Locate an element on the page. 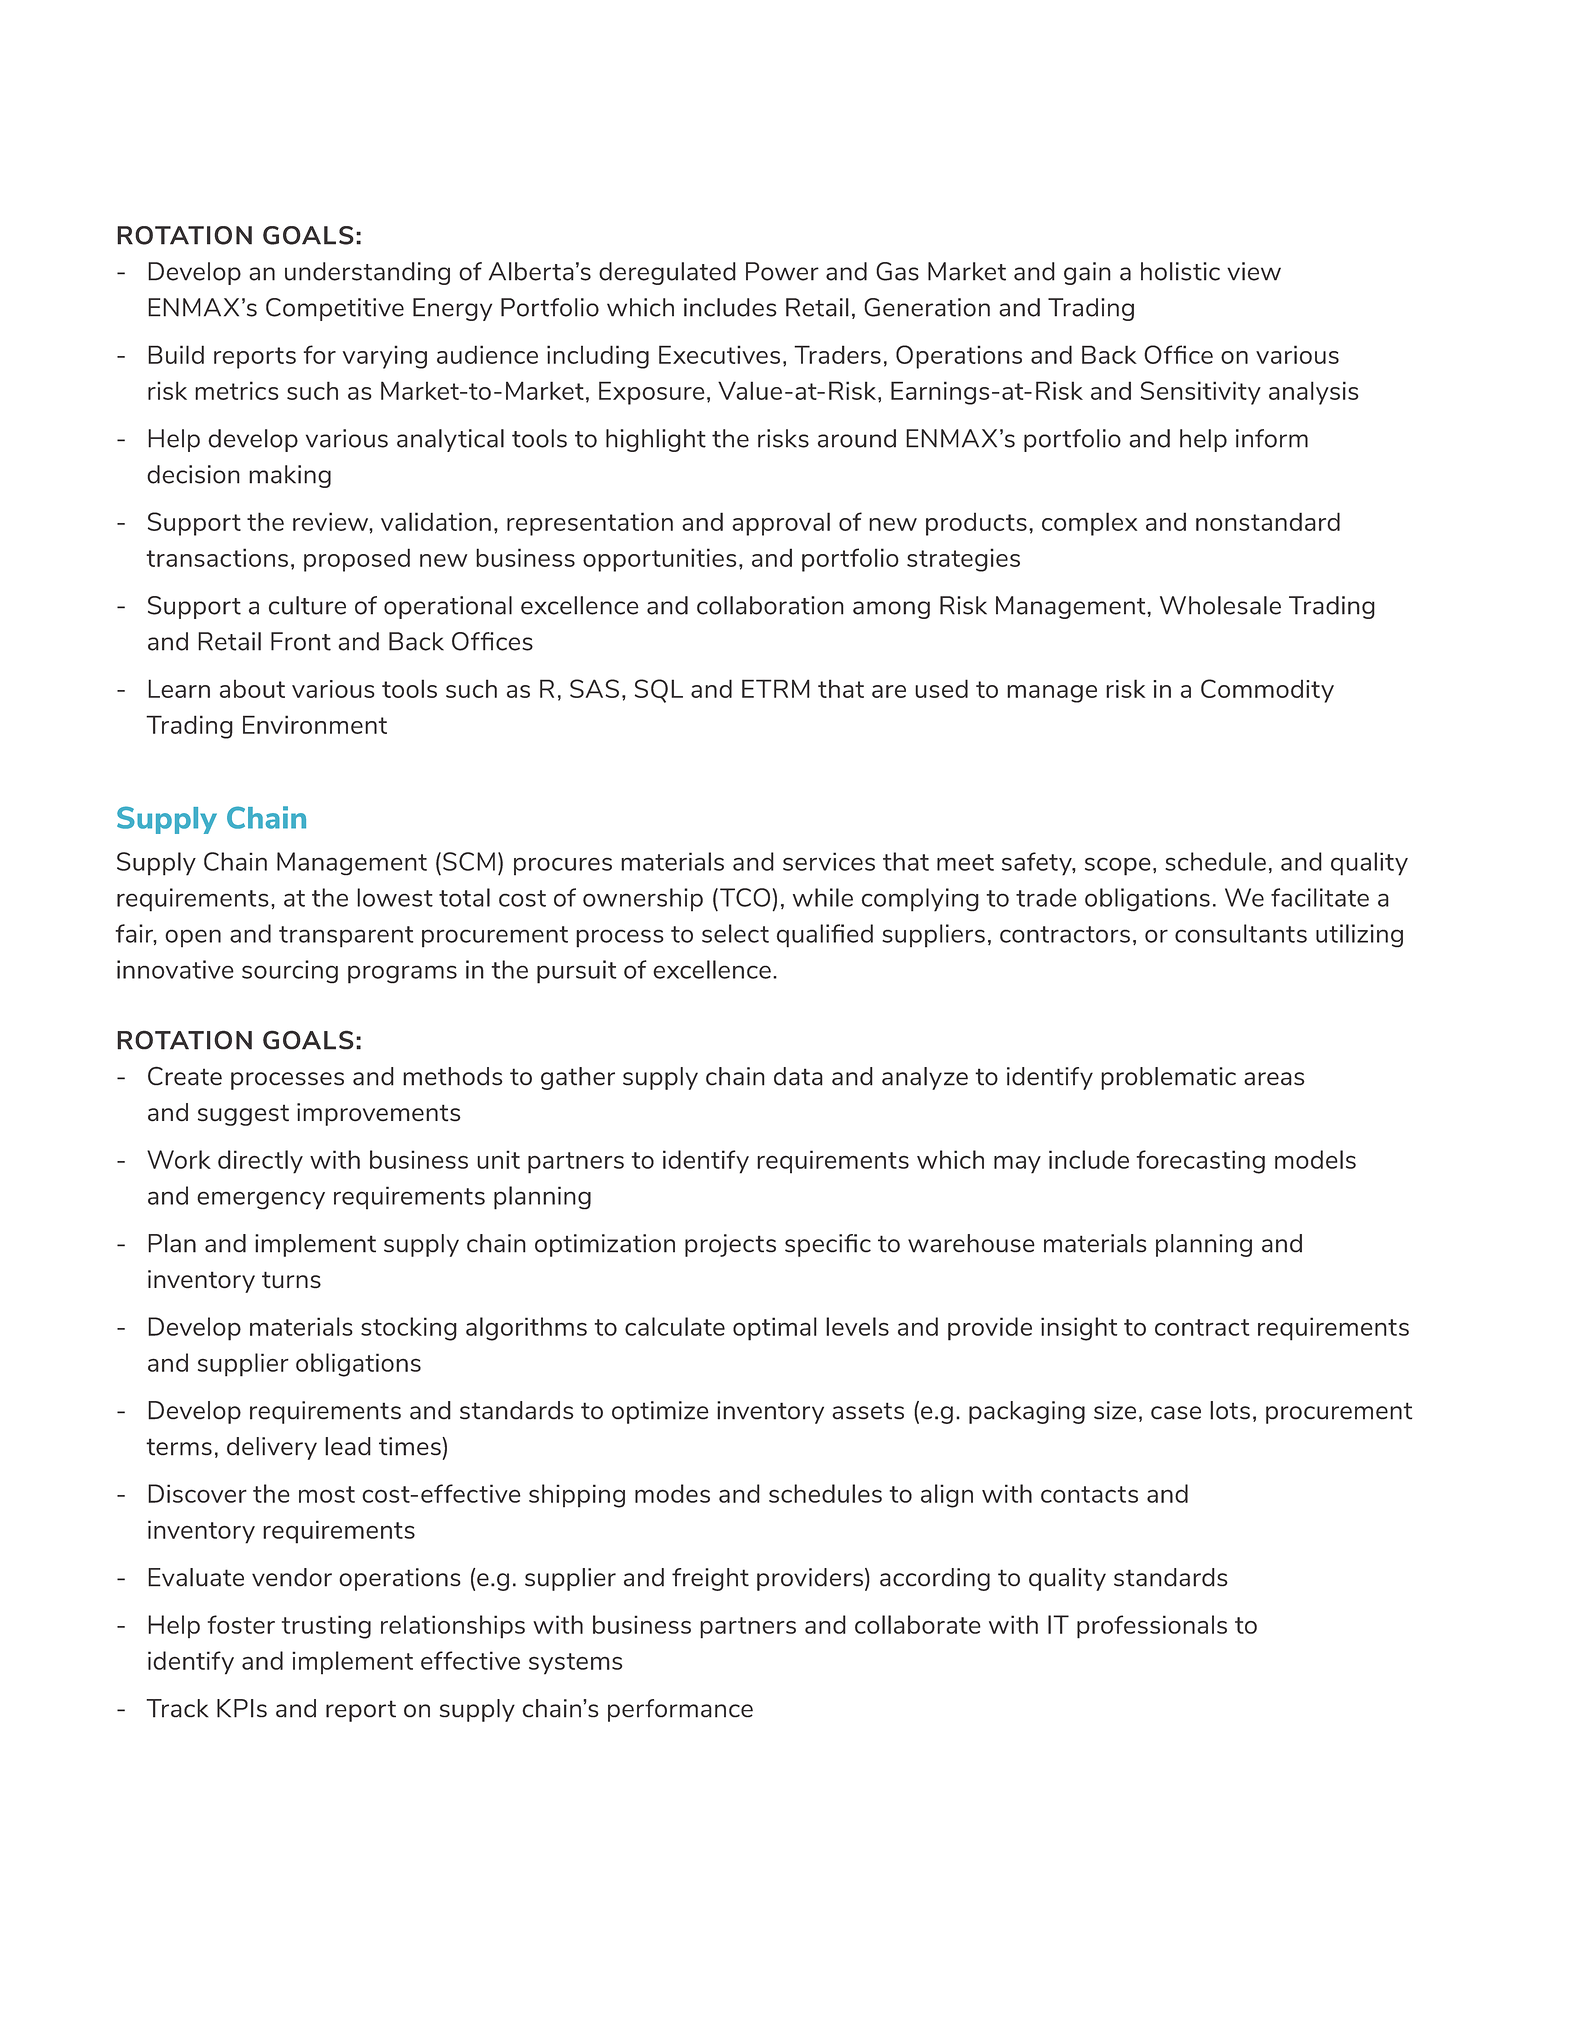  Power is located at coordinates (782, 271).
